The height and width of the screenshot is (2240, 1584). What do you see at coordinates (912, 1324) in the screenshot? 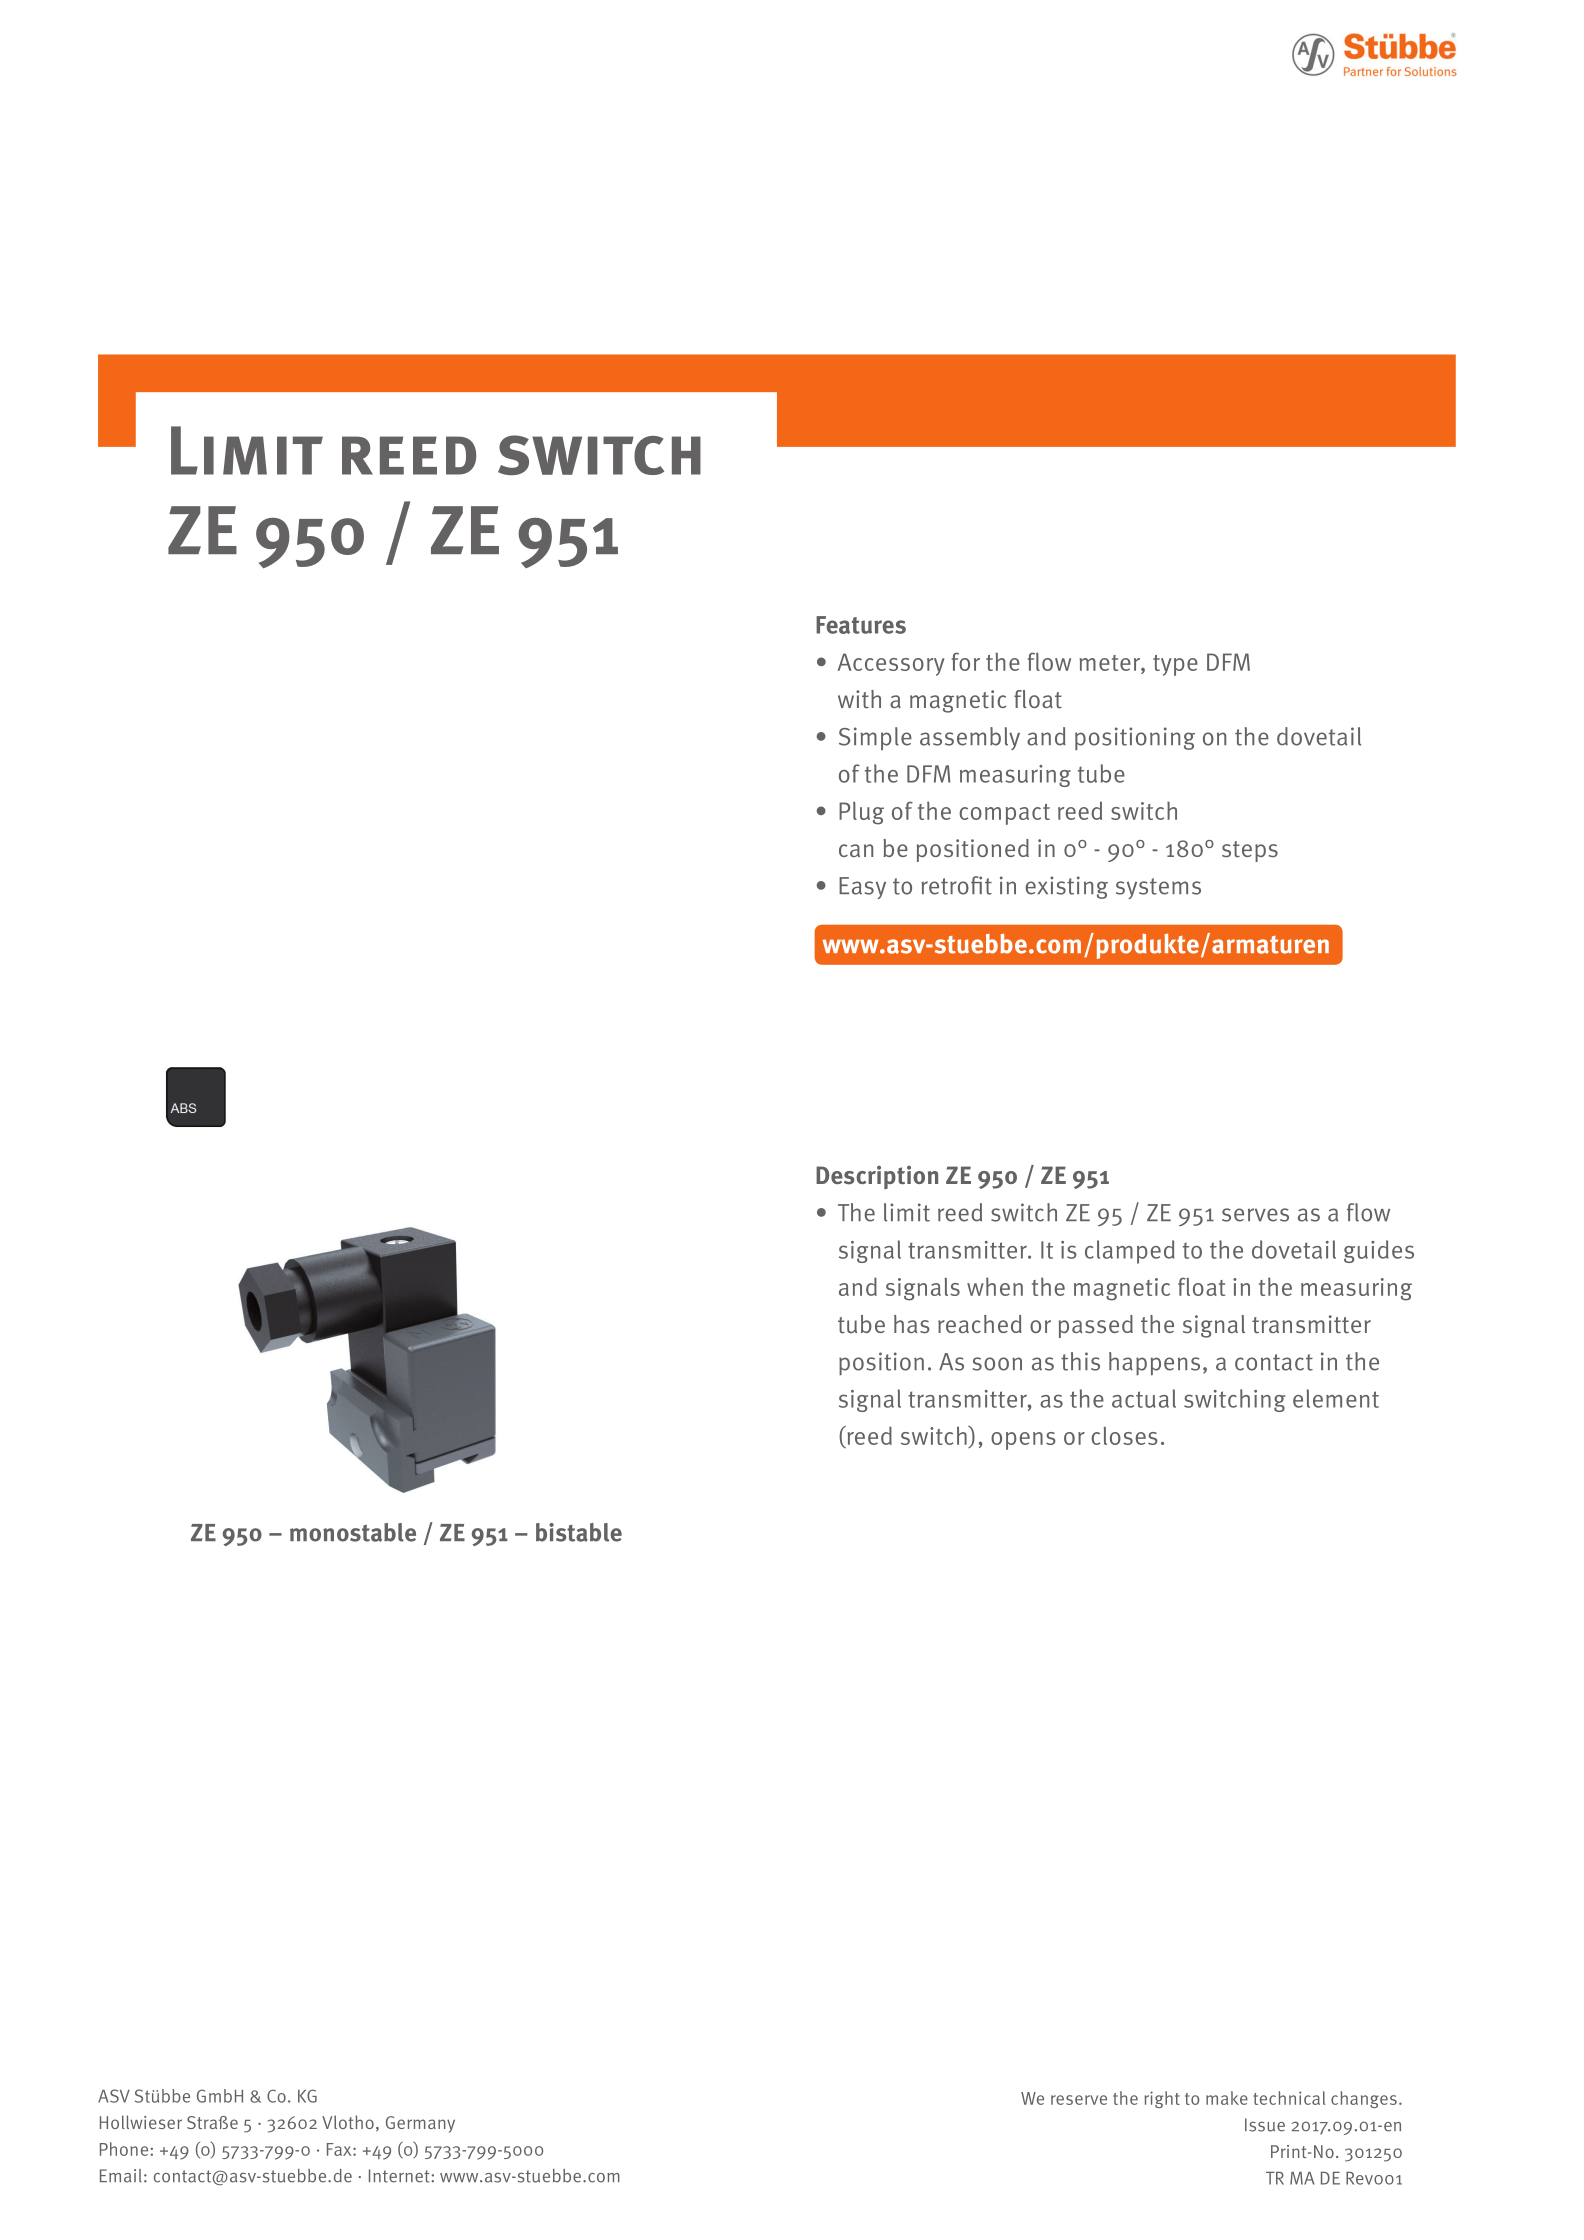
I see `has` at bounding box center [912, 1324].
